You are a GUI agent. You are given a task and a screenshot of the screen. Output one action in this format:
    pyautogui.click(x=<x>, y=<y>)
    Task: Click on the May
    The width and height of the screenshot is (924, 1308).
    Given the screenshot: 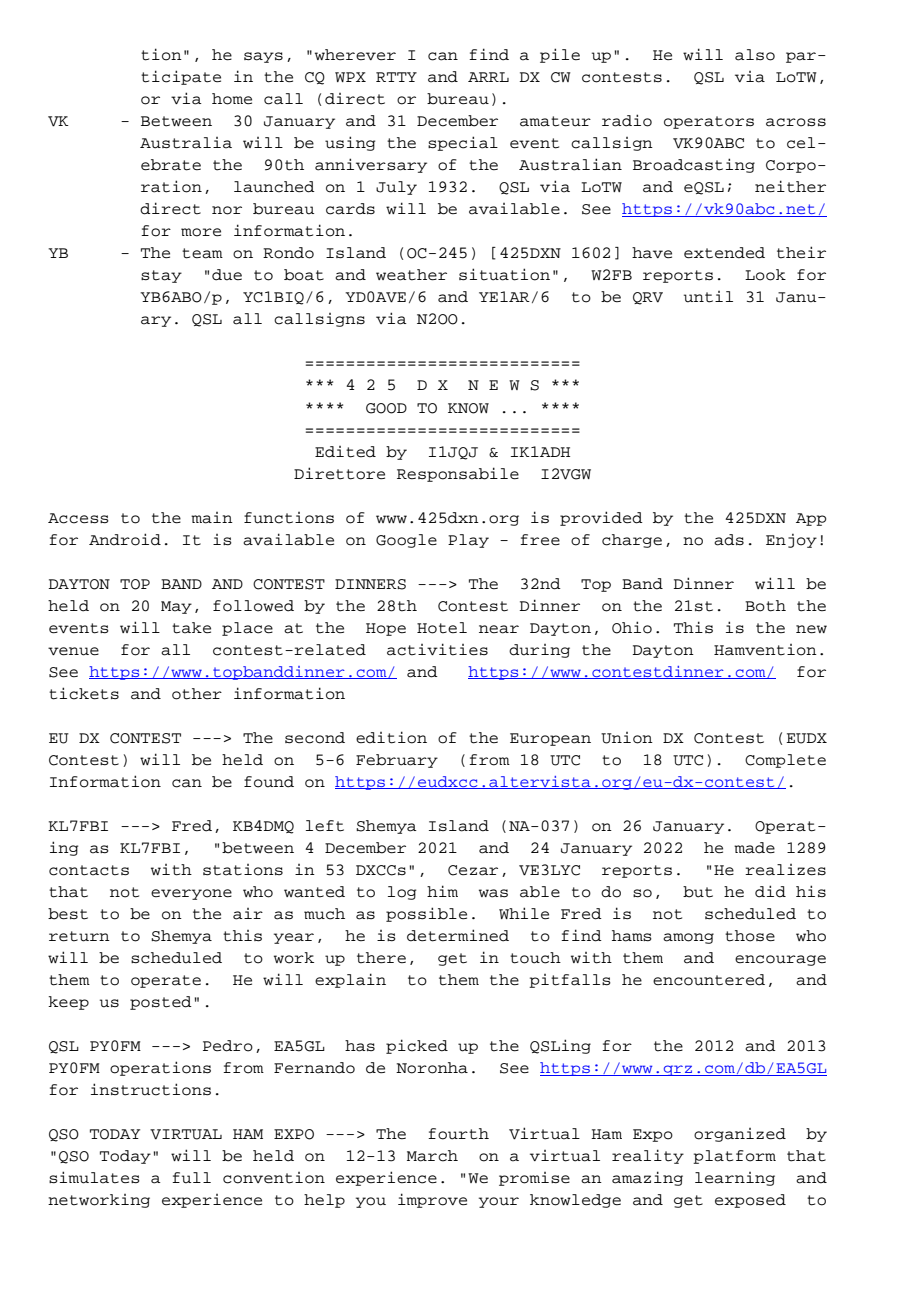 What is the action you would take?
    pyautogui.click(x=176, y=607)
